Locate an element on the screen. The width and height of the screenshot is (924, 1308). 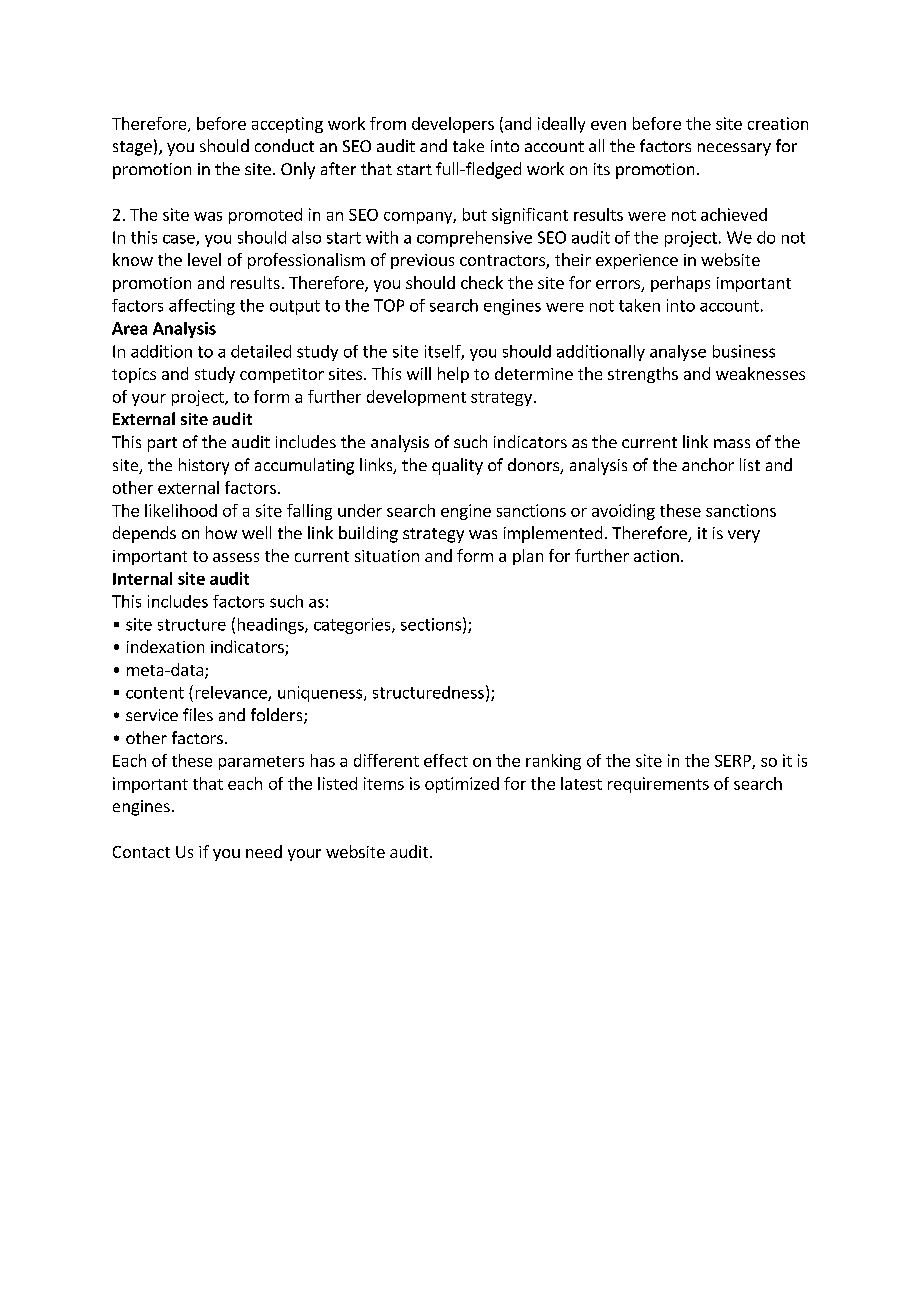
developers is located at coordinates (453, 125).
